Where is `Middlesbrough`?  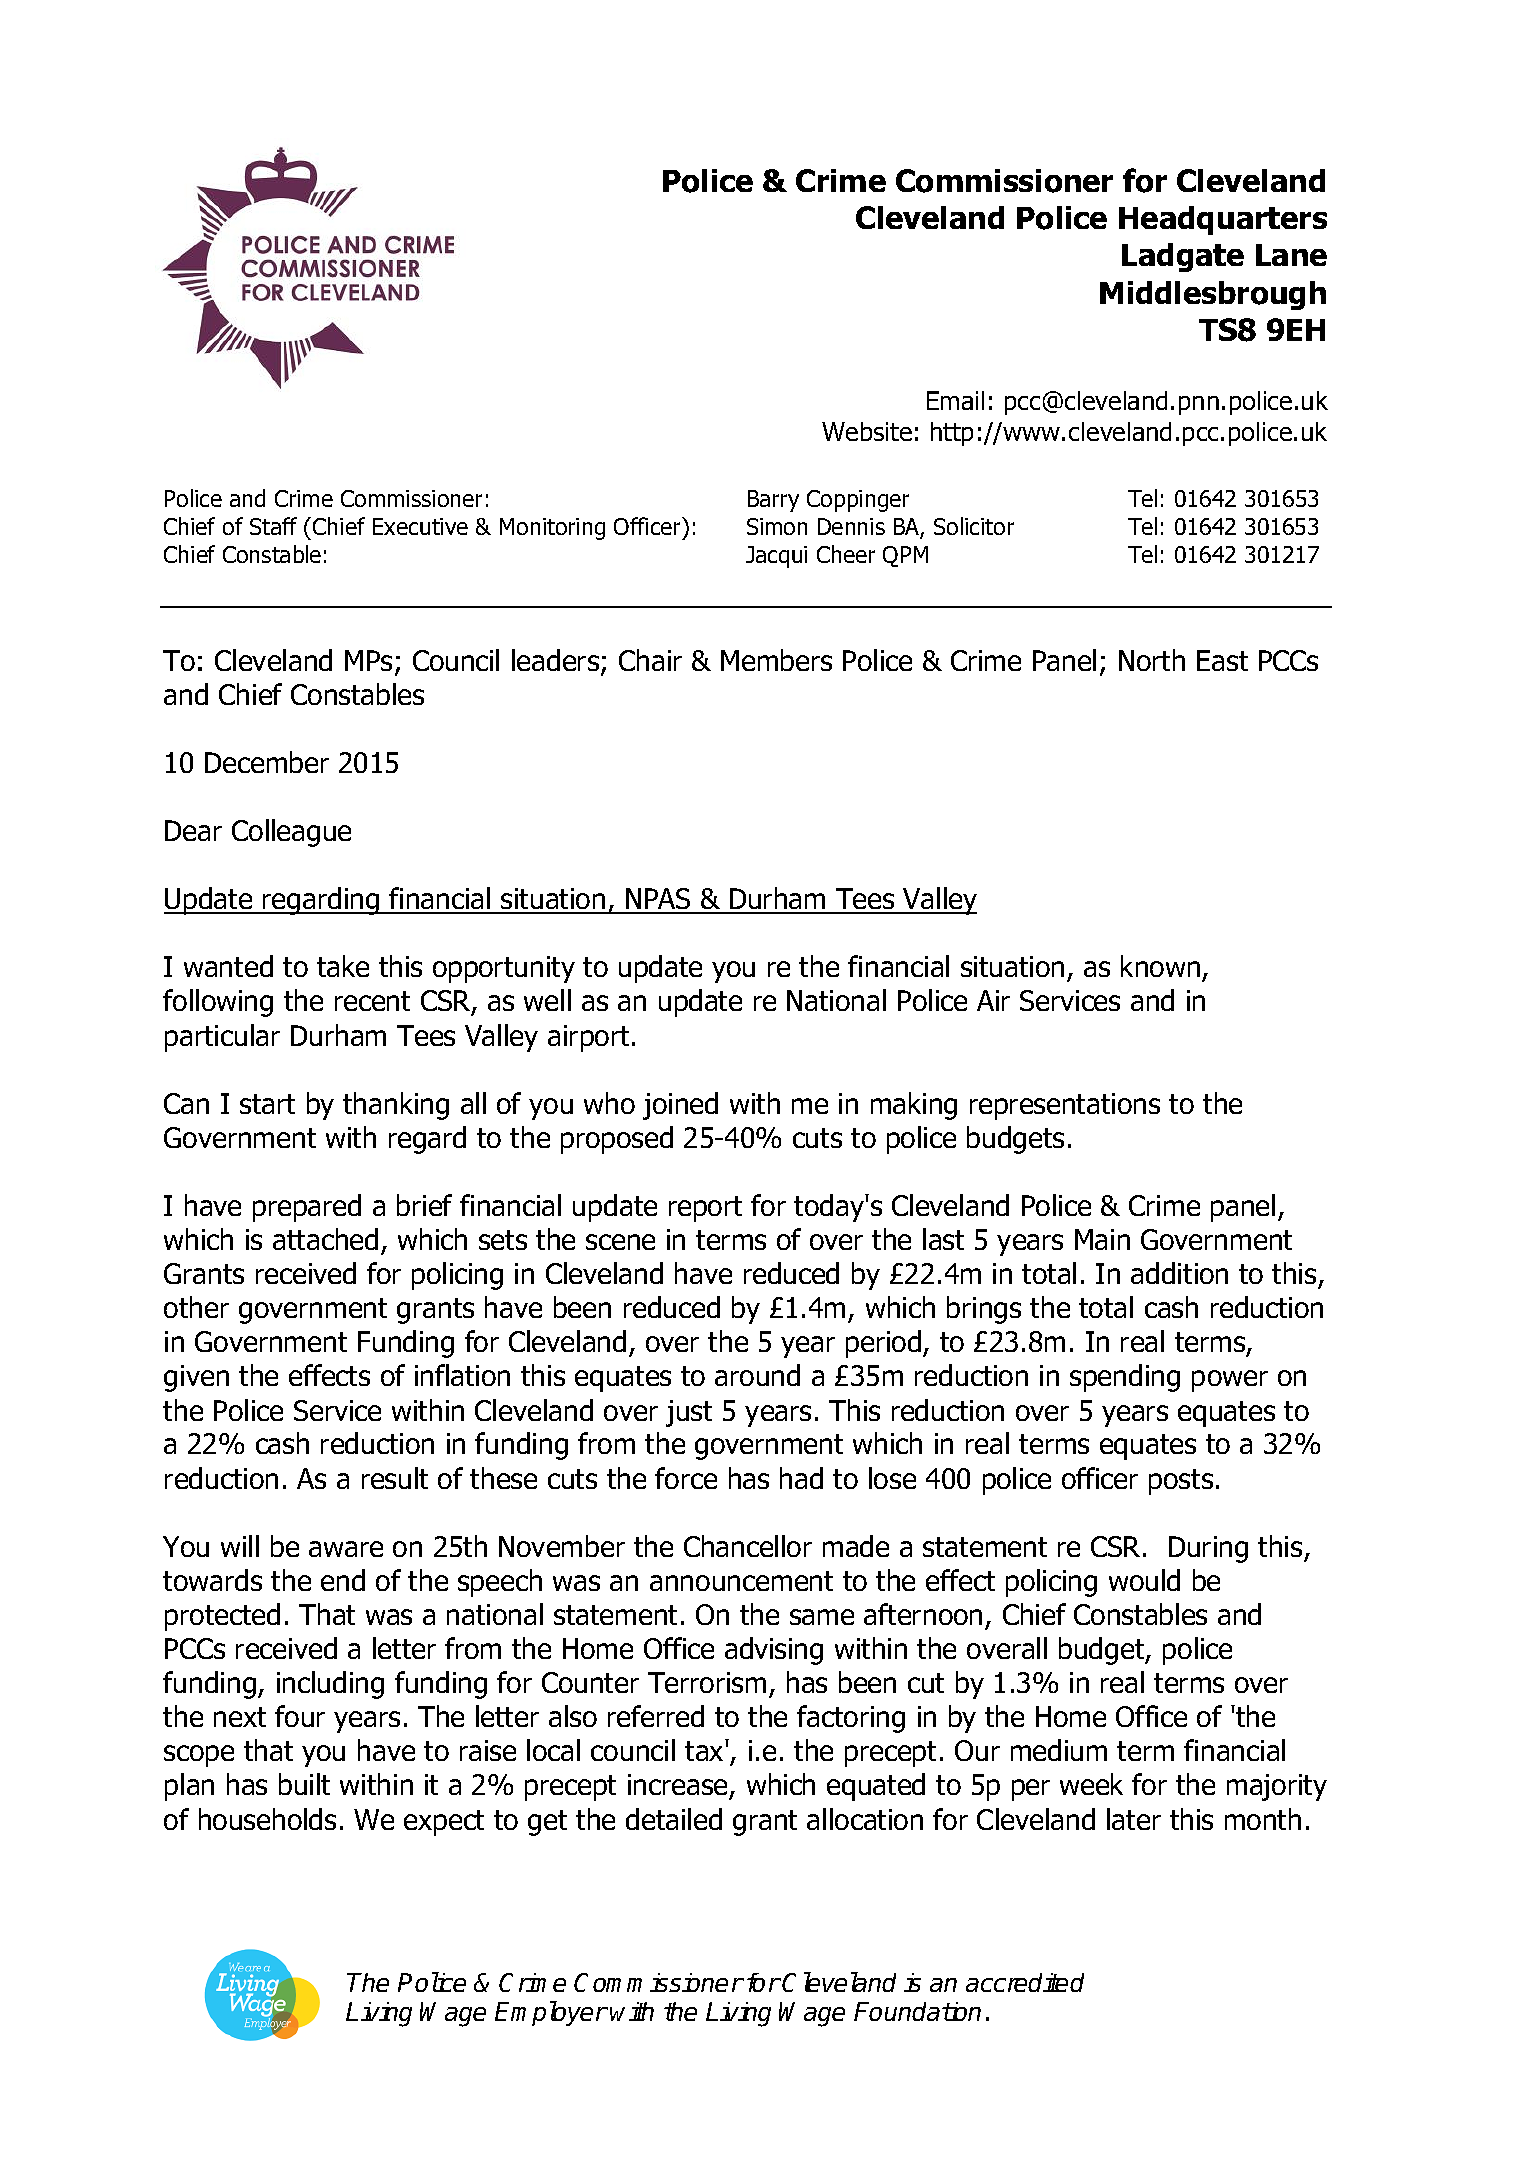
Middlesbrough is located at coordinates (1213, 295).
